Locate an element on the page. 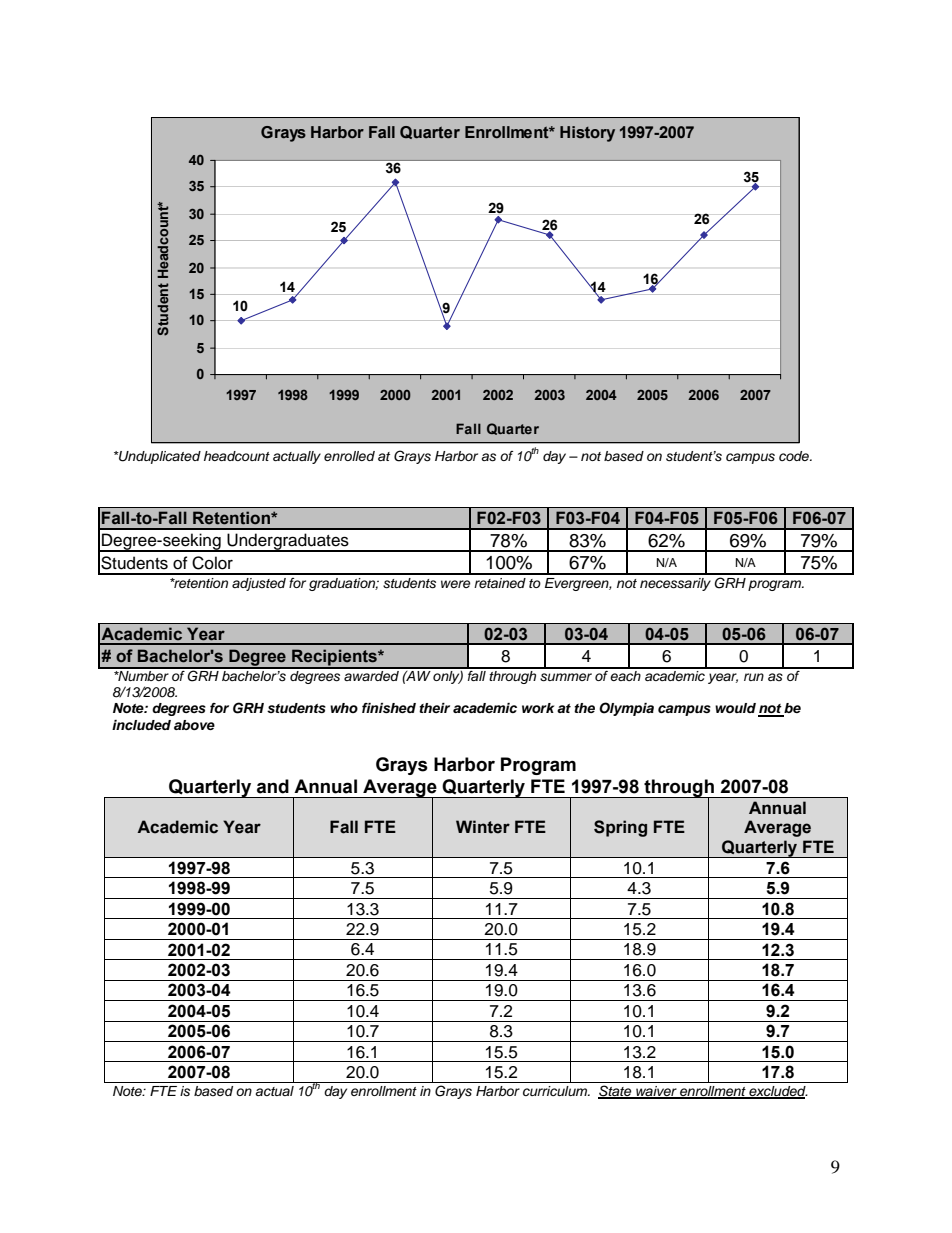  Winter is located at coordinates (483, 827).
